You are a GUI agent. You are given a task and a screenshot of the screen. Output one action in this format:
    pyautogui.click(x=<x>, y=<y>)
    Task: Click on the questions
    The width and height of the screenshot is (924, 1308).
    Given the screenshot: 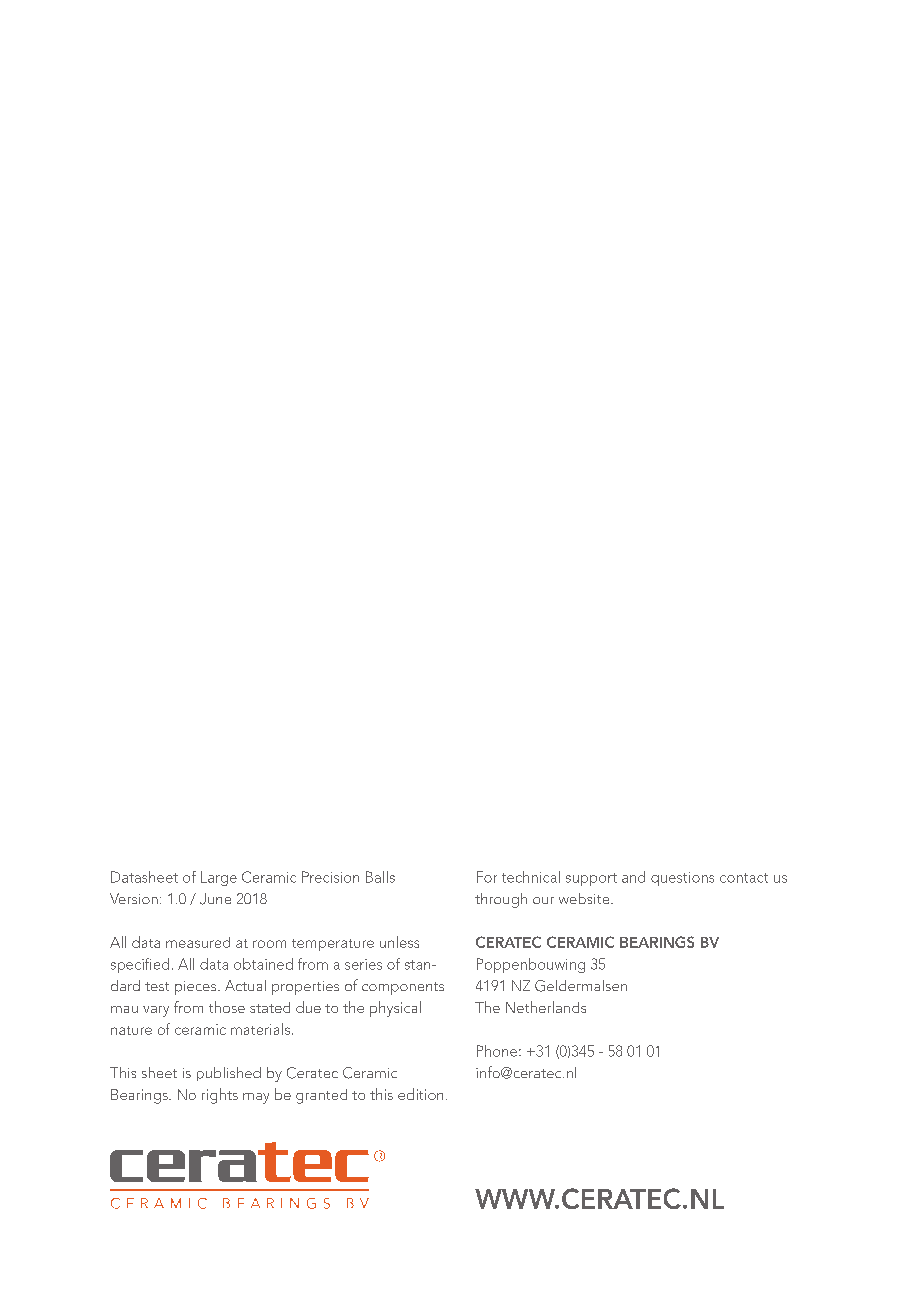 What is the action you would take?
    pyautogui.click(x=682, y=879)
